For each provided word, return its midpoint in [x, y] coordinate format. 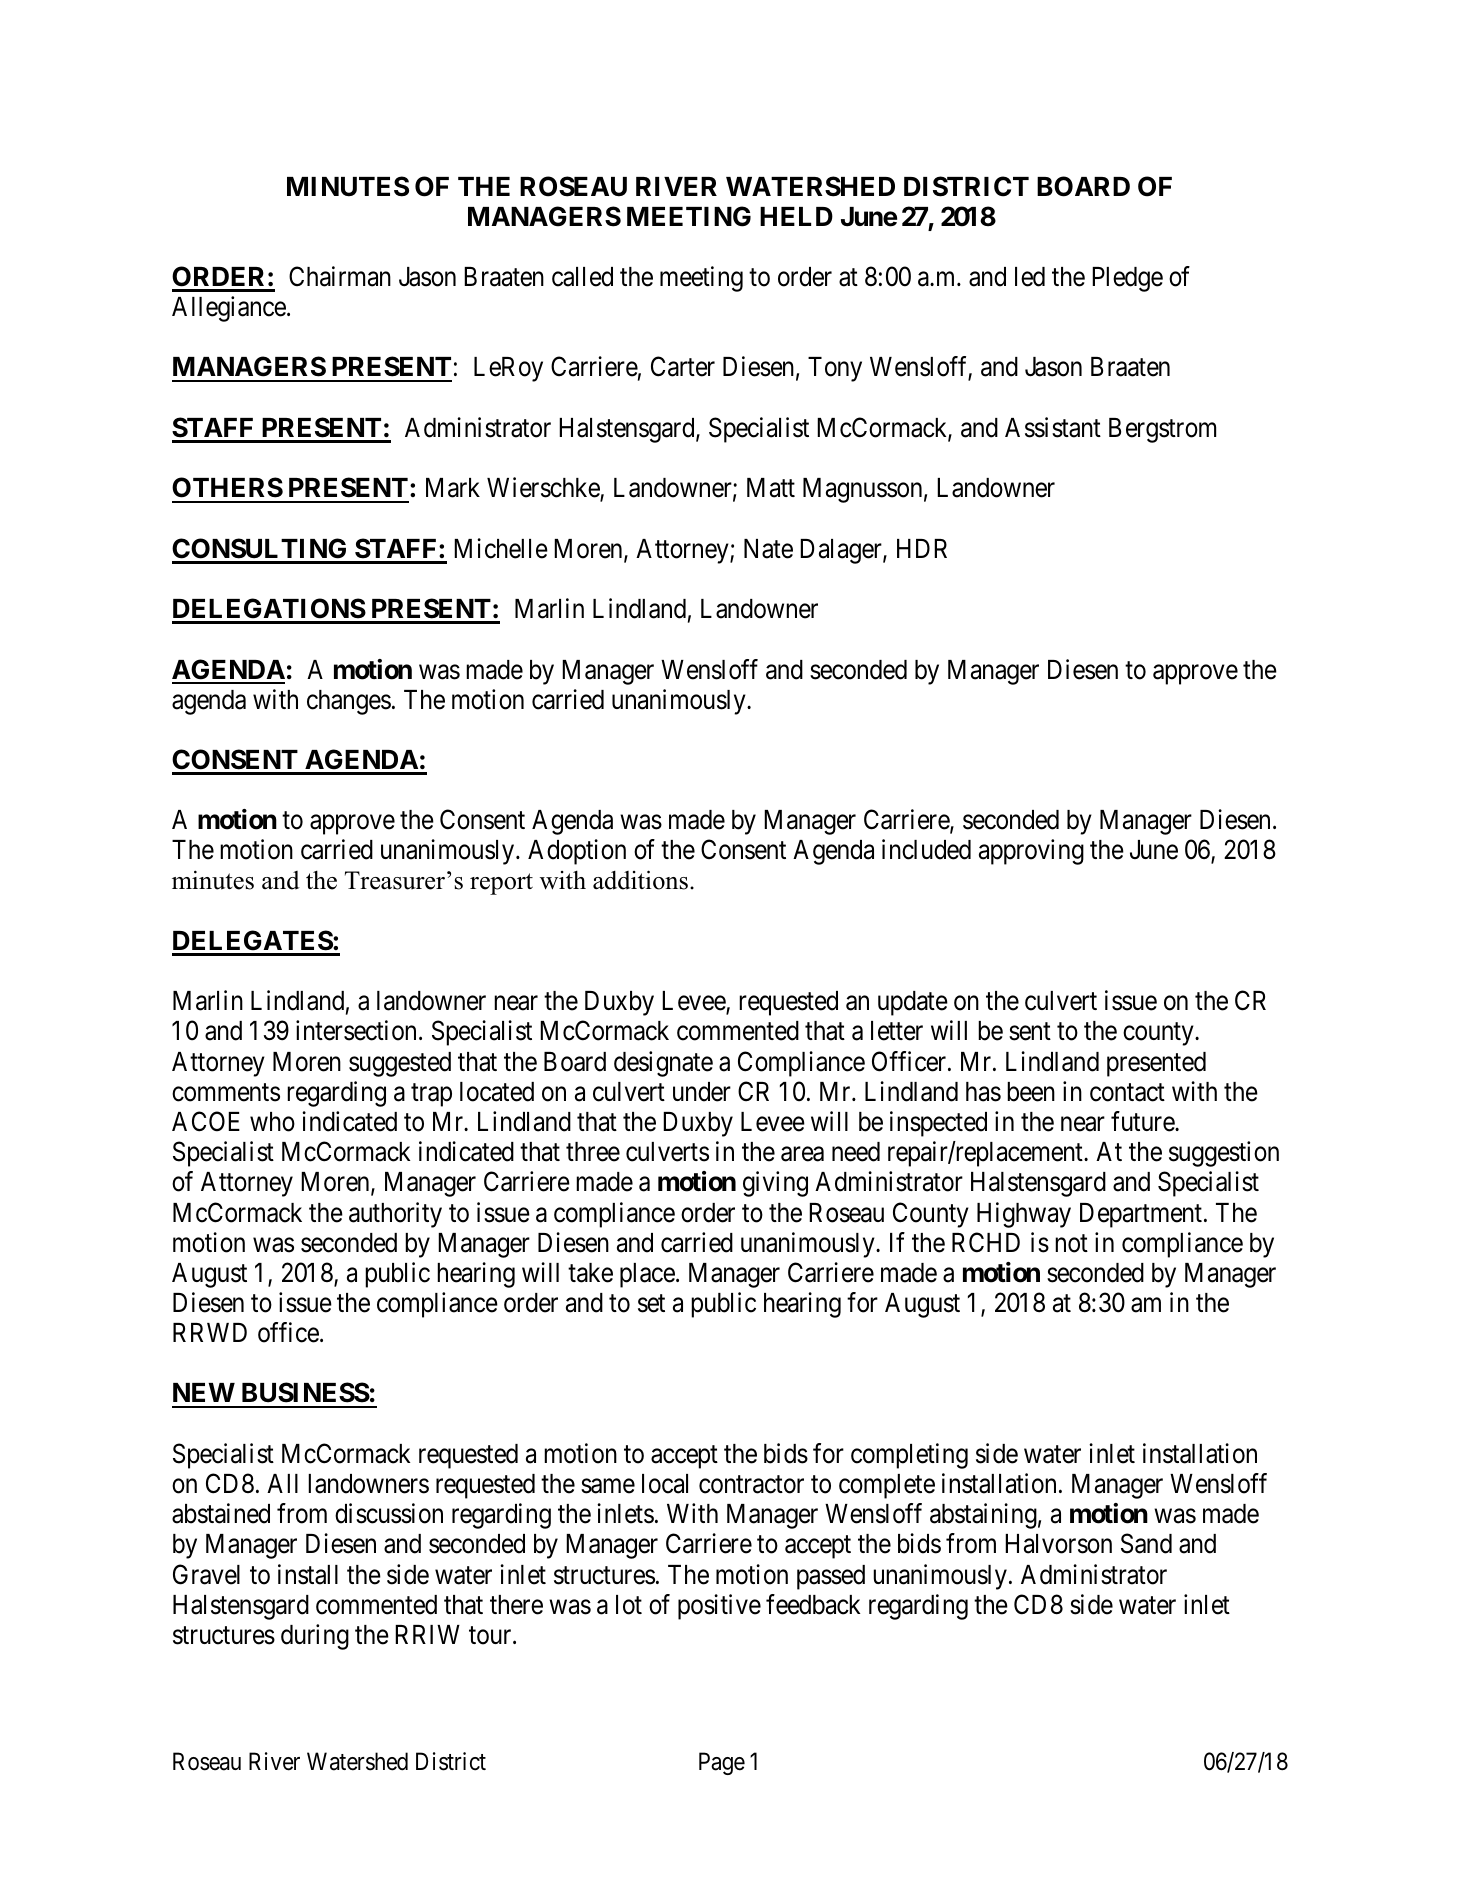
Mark [453, 488]
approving [1031, 852]
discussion [389, 1513]
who [272, 1122]
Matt [771, 488]
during [315, 1637]
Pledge [1127, 279]
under [702, 1092]
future [1143, 1121]
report [501, 884]
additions [640, 880]
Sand [1146, 1543]
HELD [796, 216]
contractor [751, 1485]
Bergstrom [1162, 430]
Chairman [340, 276]
